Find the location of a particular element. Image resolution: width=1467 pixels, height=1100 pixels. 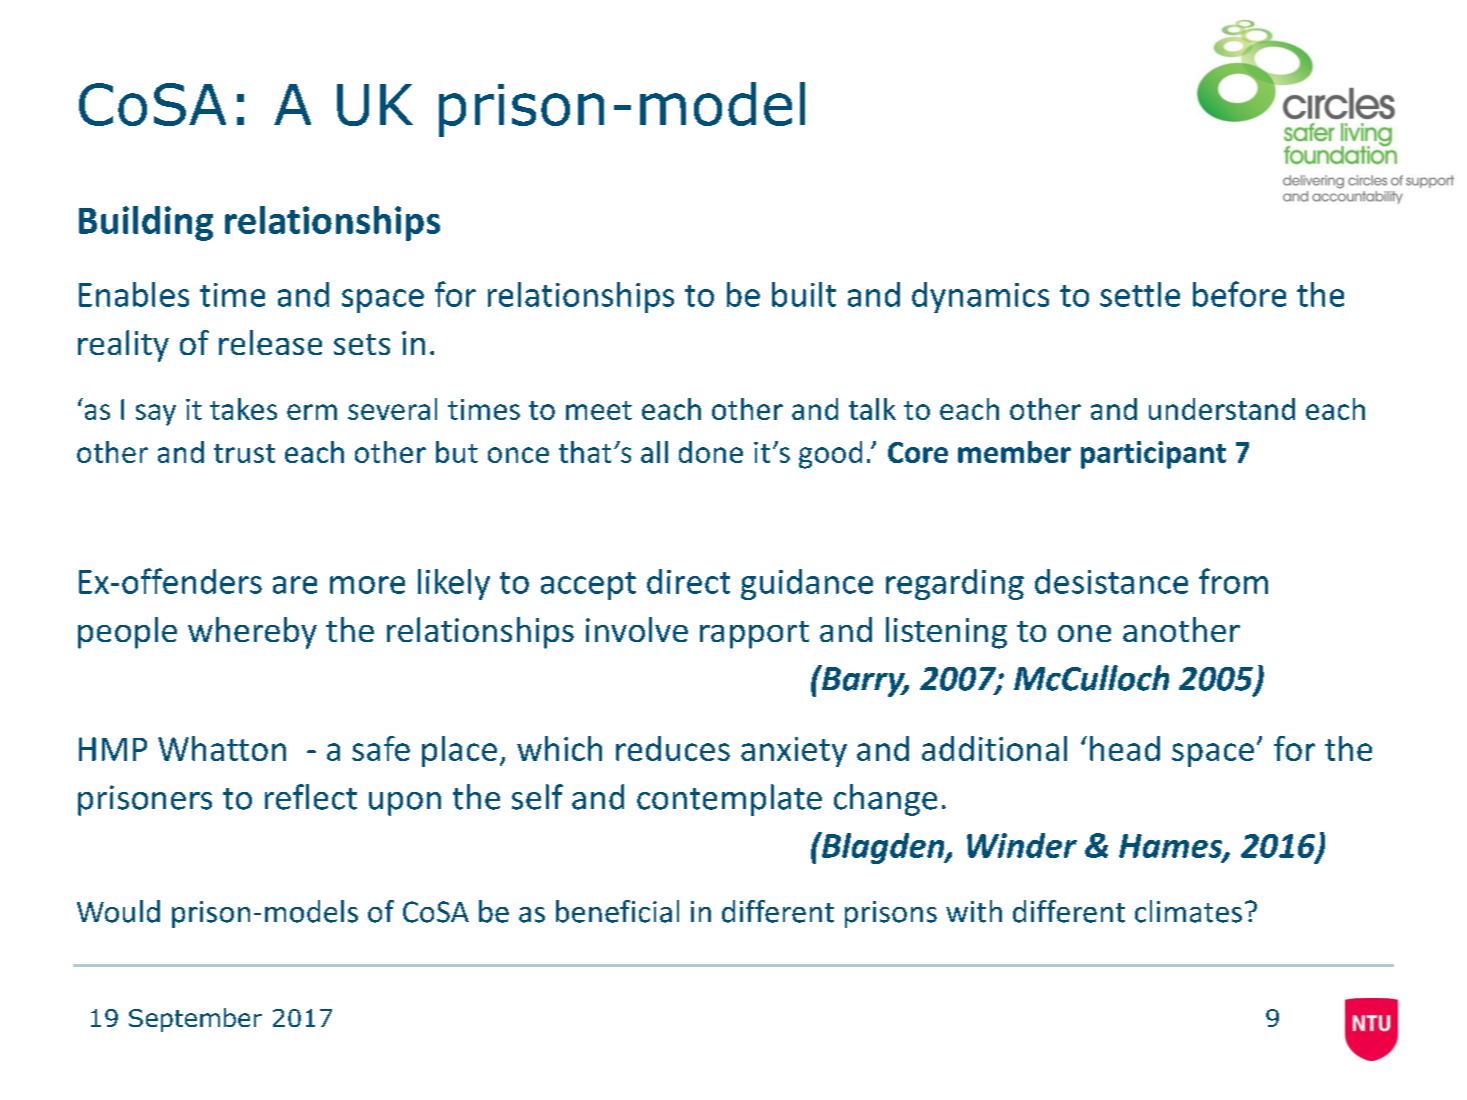

participant is located at coordinates (1153, 455).
